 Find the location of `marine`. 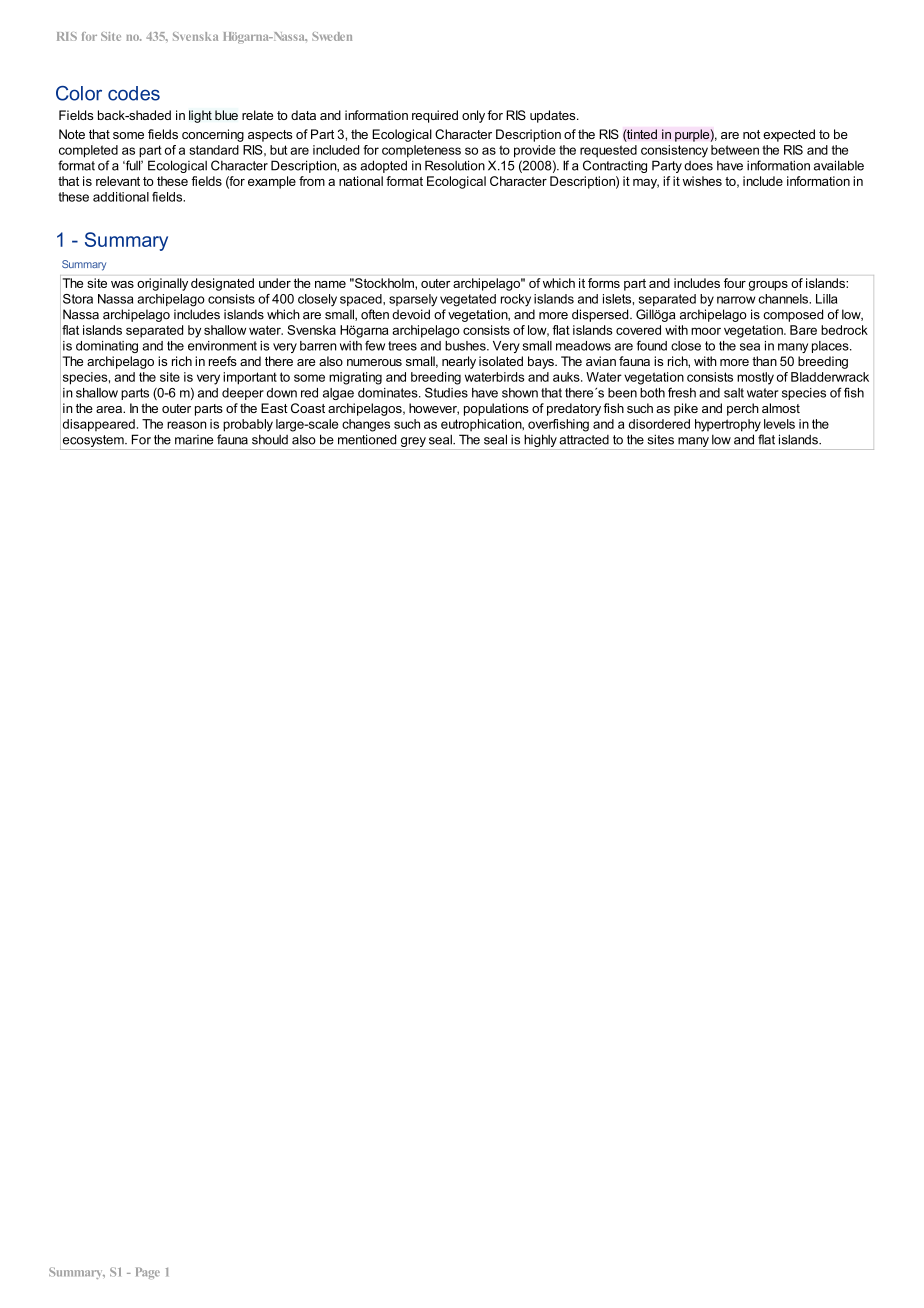

marine is located at coordinates (194, 440).
